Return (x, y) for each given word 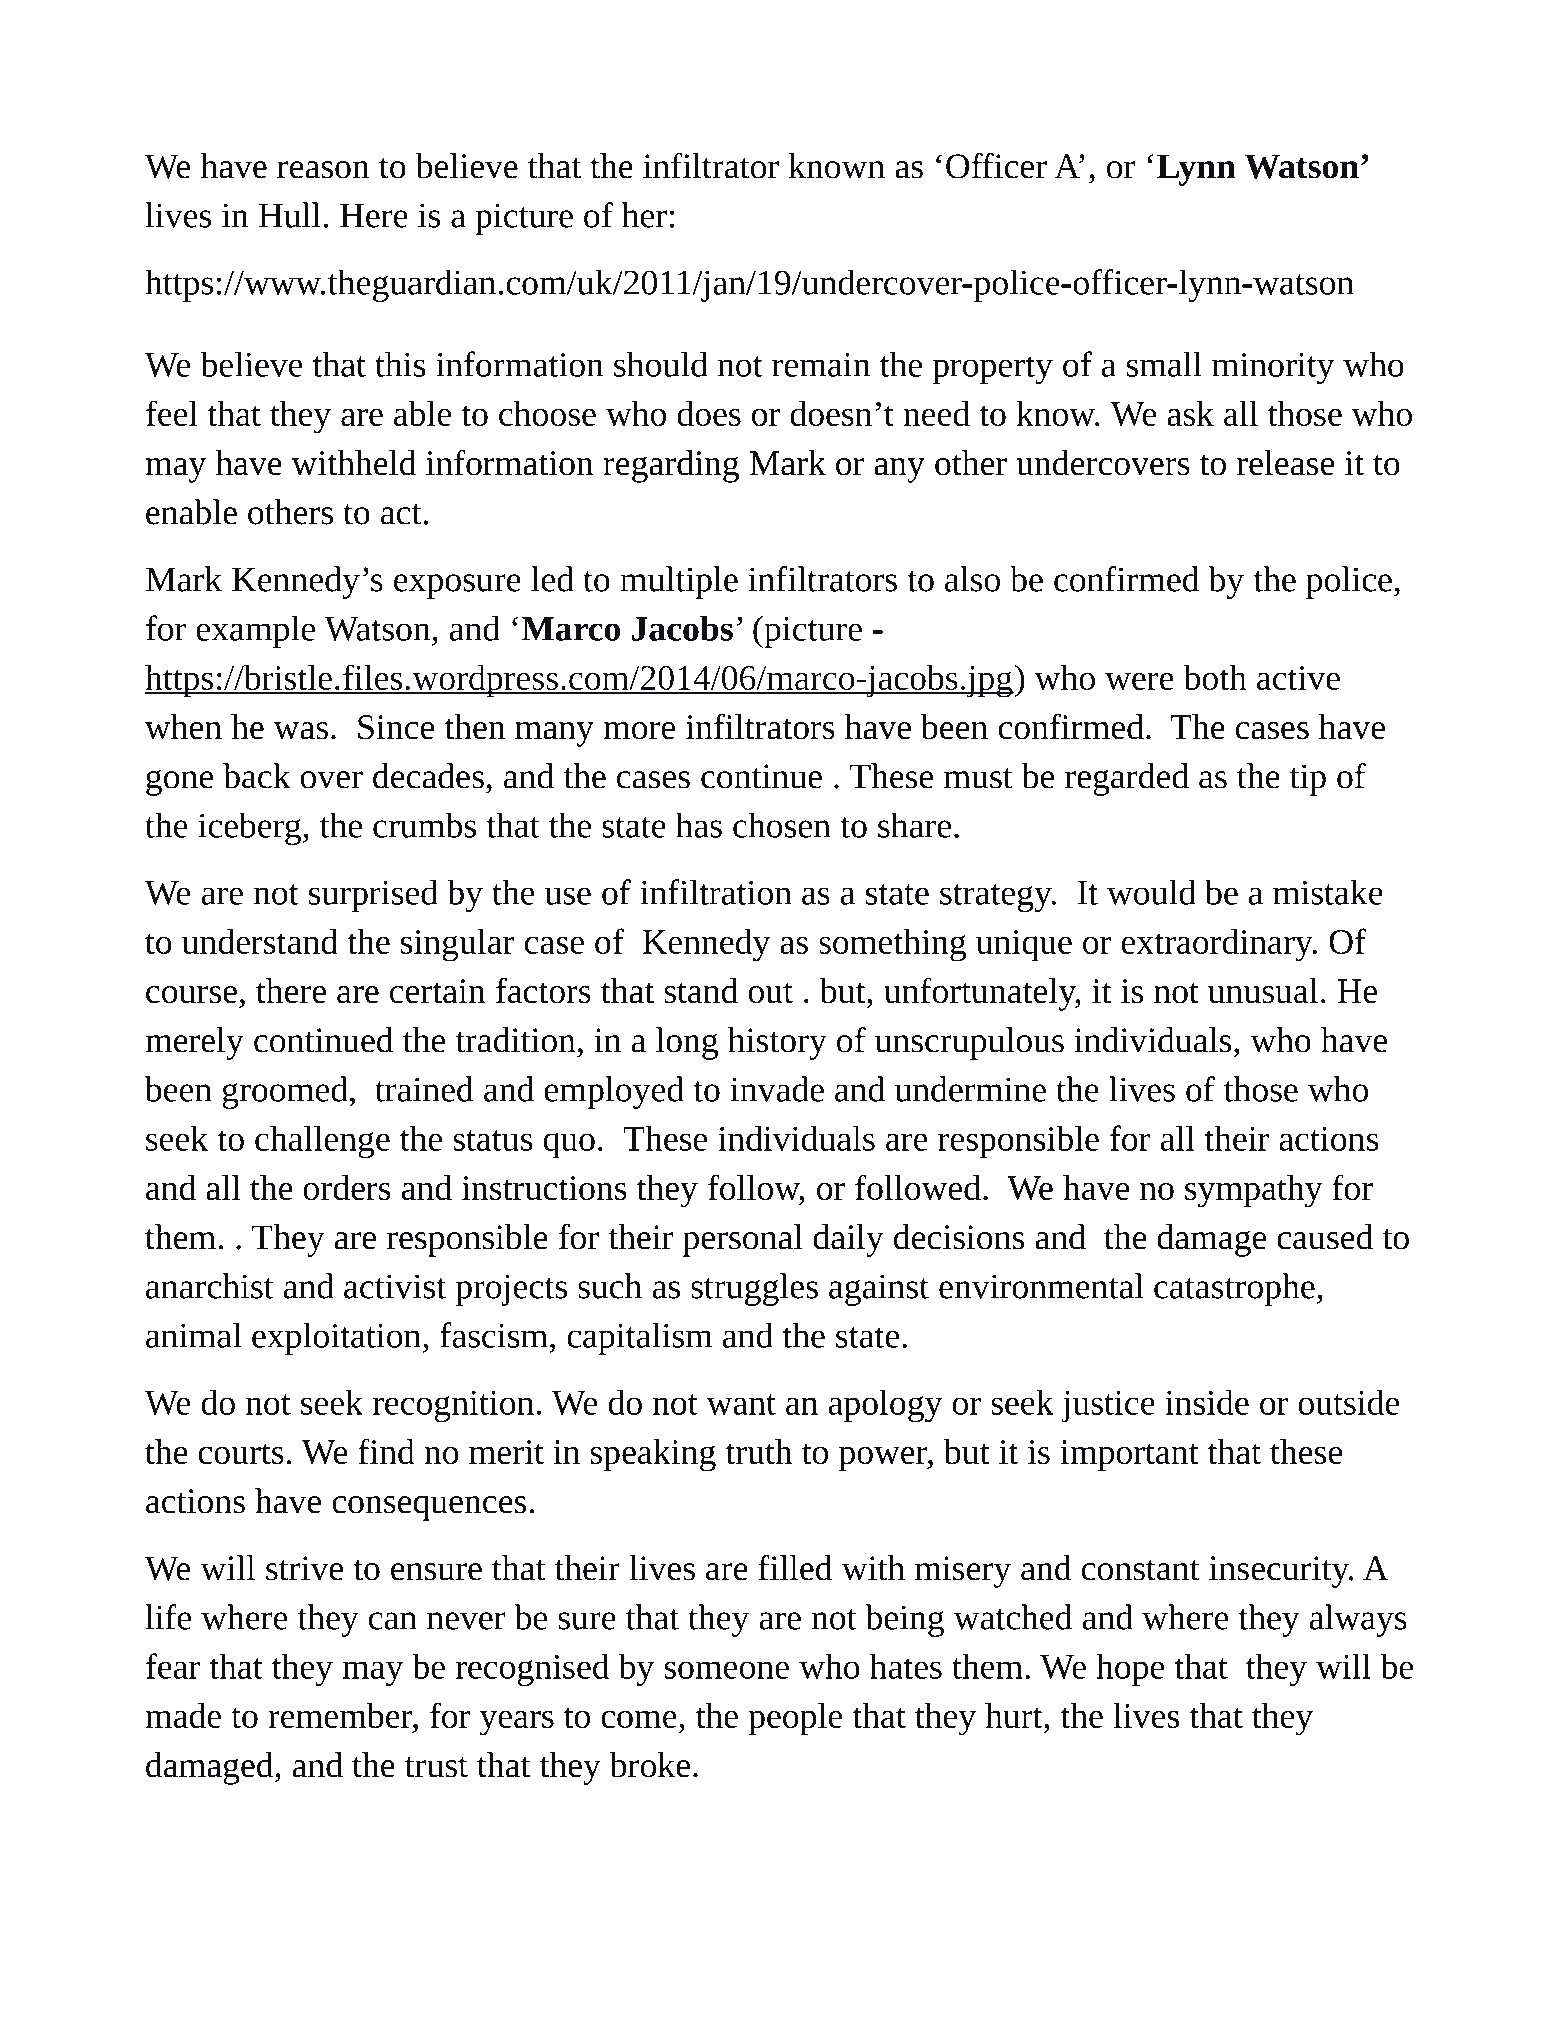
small (1164, 364)
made (183, 1715)
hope (1130, 1669)
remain (821, 365)
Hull (290, 215)
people (795, 1719)
